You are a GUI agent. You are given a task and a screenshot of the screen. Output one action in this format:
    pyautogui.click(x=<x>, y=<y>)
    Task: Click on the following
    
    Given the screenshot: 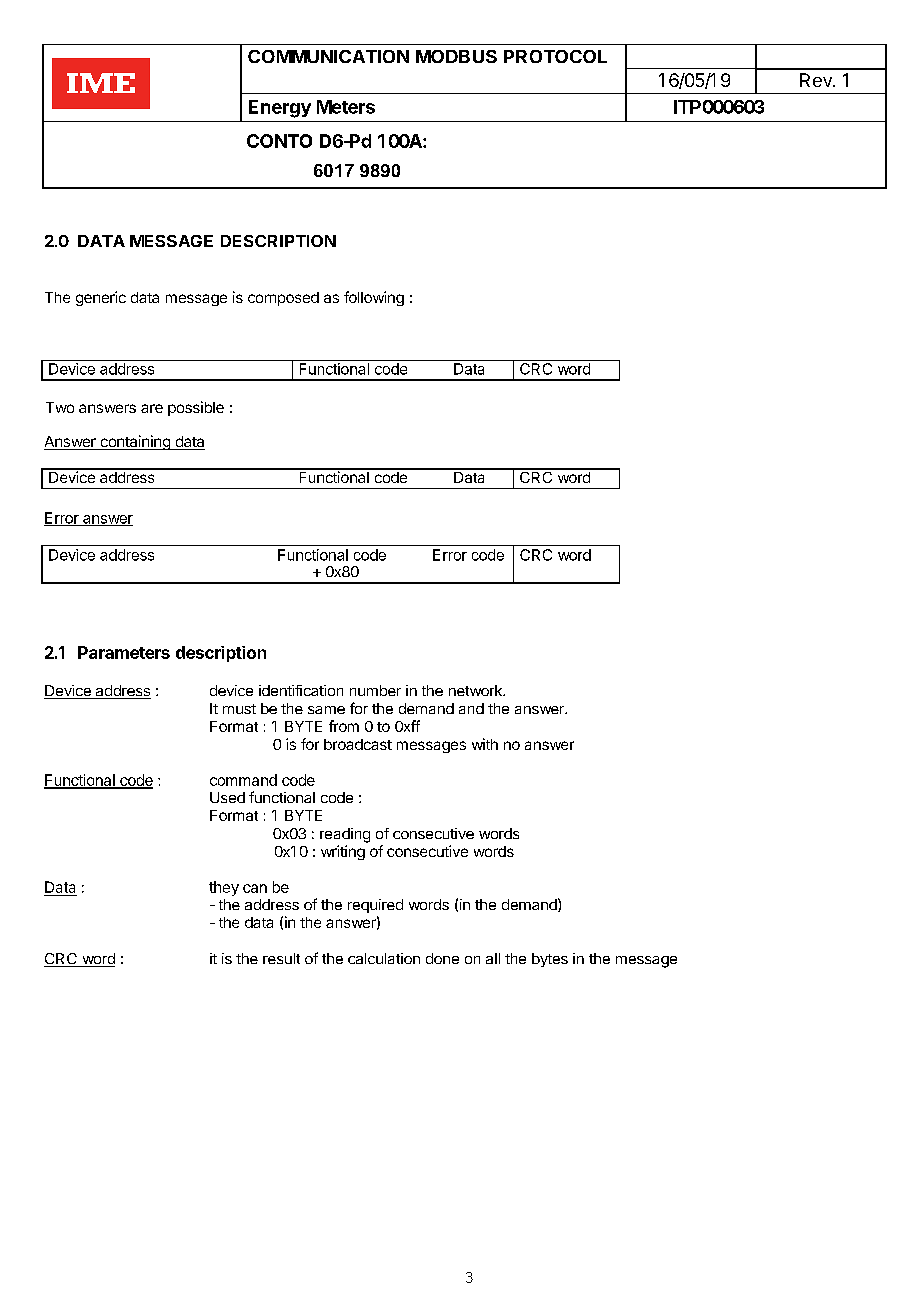 What is the action you would take?
    pyautogui.click(x=374, y=298)
